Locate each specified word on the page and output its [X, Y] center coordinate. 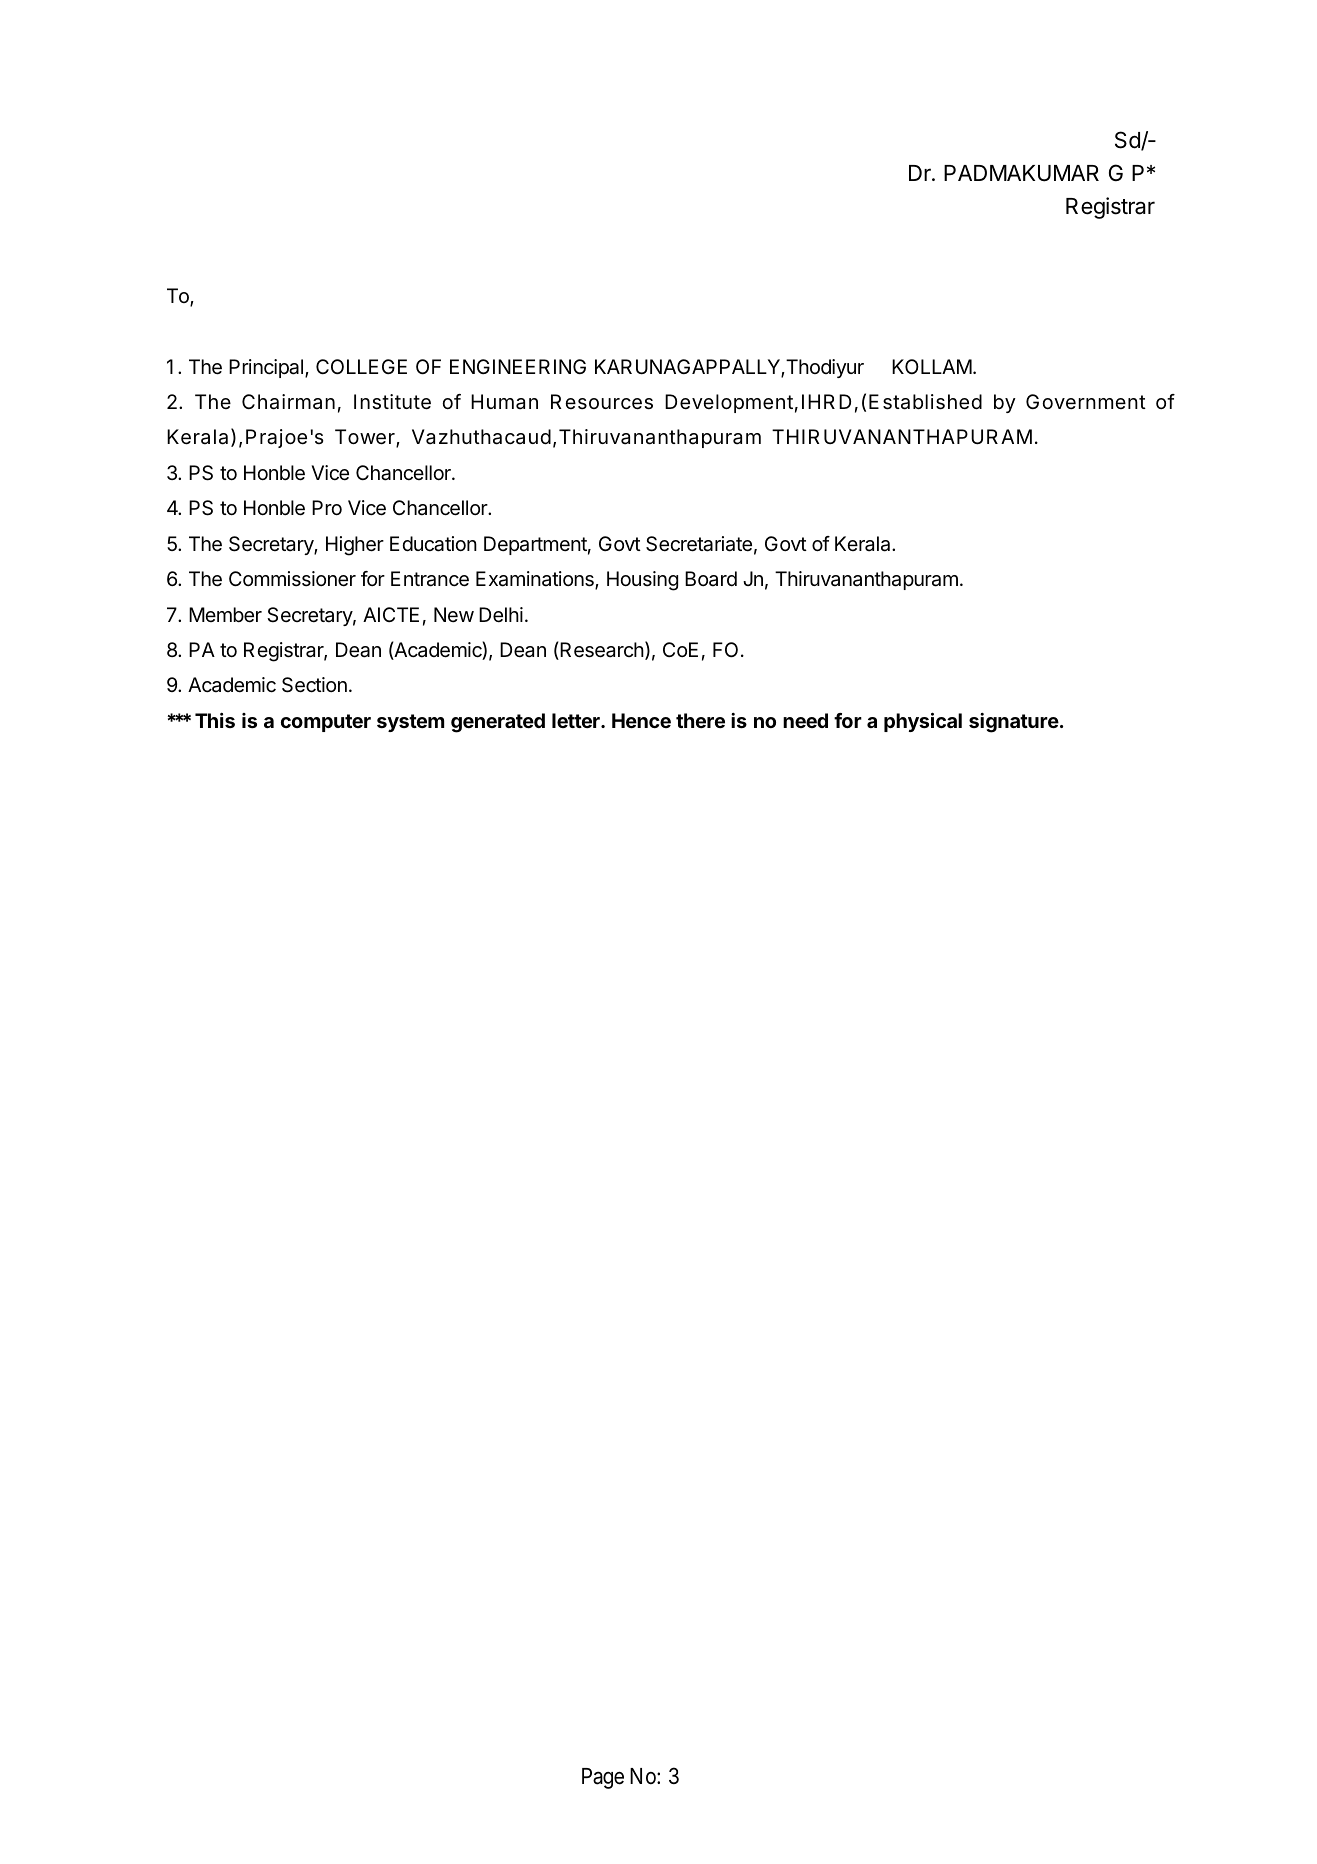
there [700, 720]
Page [603, 1778]
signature [1014, 723]
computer [326, 723]
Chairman [288, 402]
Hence [641, 720]
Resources [602, 402]
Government [1086, 401]
